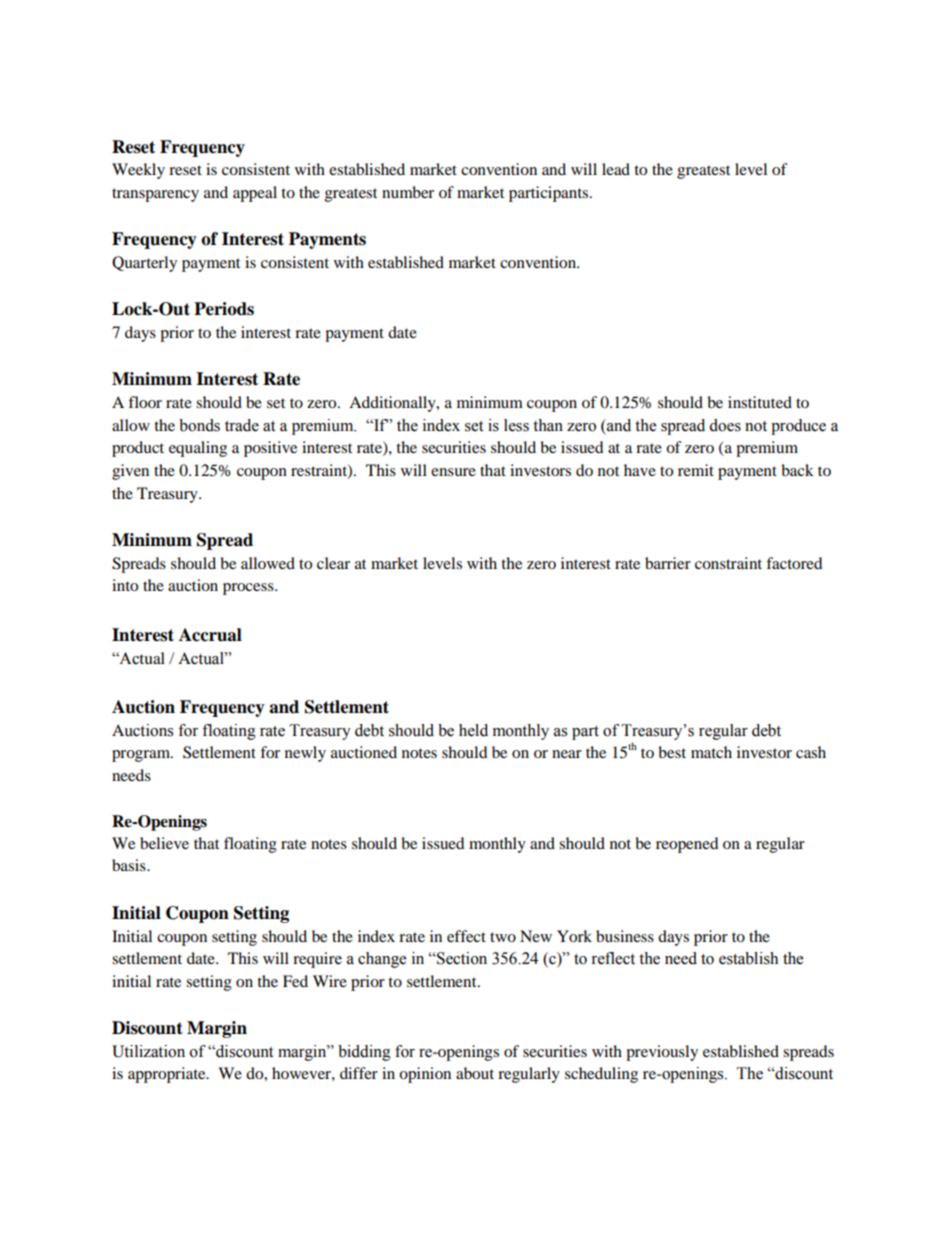 This screenshot has width=952, height=1233. I want to click on appropriate, so click(168, 1075).
